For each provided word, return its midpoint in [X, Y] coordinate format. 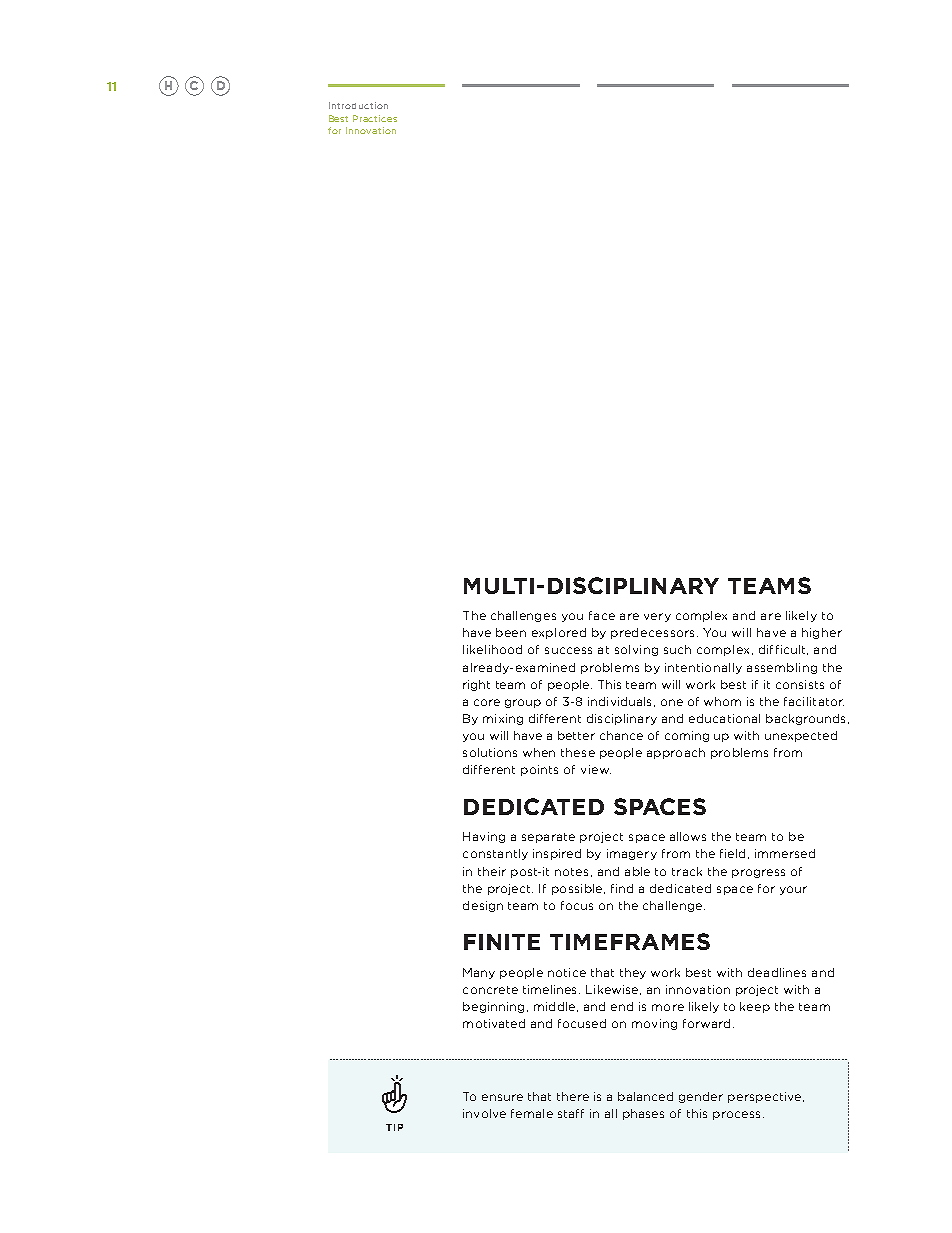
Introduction [358, 105]
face [602, 615]
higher [822, 633]
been [511, 632]
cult [796, 650]
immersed [785, 853]
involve [484, 1113]
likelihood [492, 649]
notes [571, 872]
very [657, 617]
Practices [375, 118]
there [573, 1096]
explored [559, 633]
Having [484, 837]
